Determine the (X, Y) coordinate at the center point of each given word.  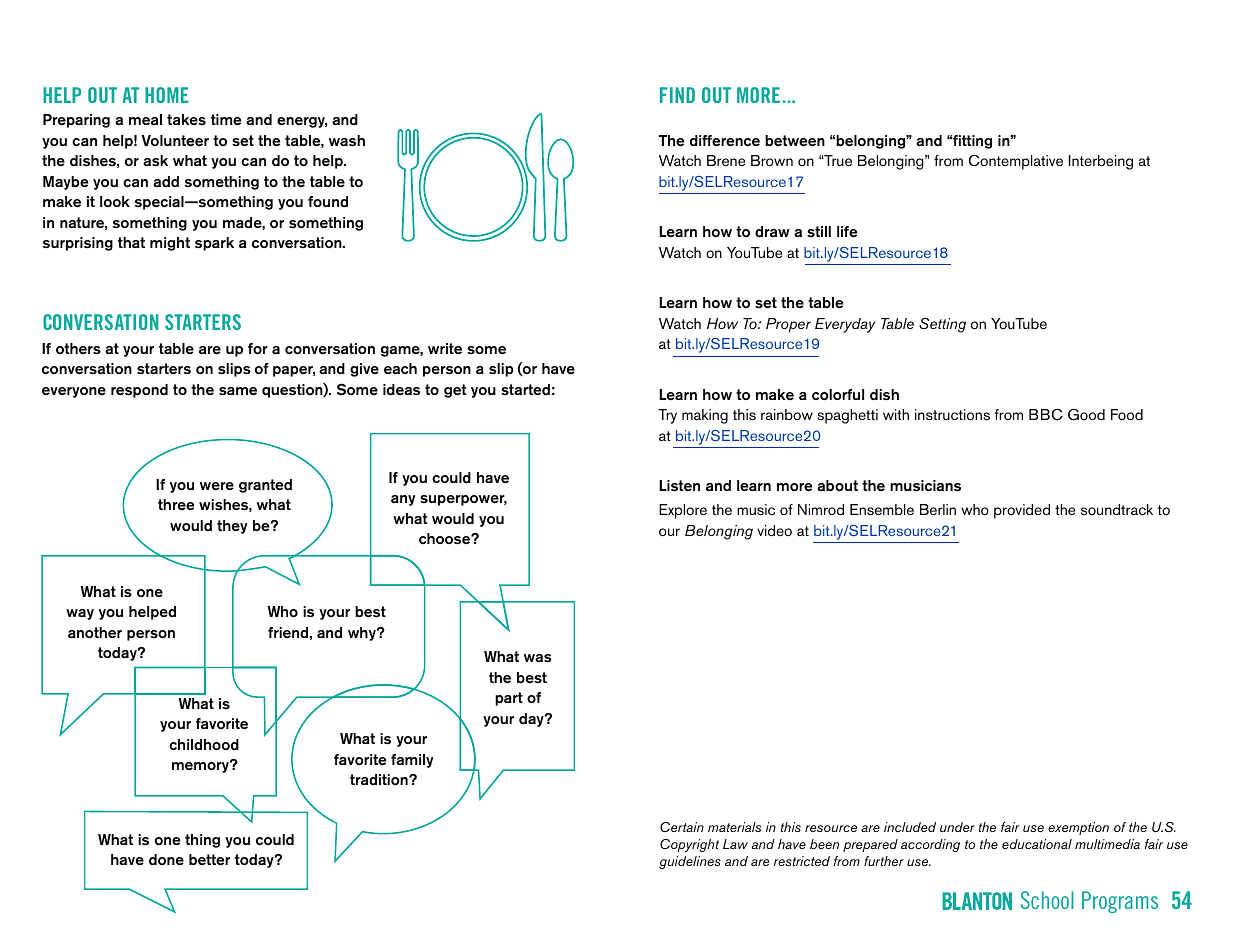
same (238, 391)
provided (1022, 511)
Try (667, 416)
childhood (204, 745)
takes (186, 119)
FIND (677, 95)
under (957, 827)
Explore (683, 511)
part (509, 699)
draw (772, 231)
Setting (942, 325)
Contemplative (1015, 162)
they (232, 527)
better (209, 860)
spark (214, 244)
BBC (1046, 414)
